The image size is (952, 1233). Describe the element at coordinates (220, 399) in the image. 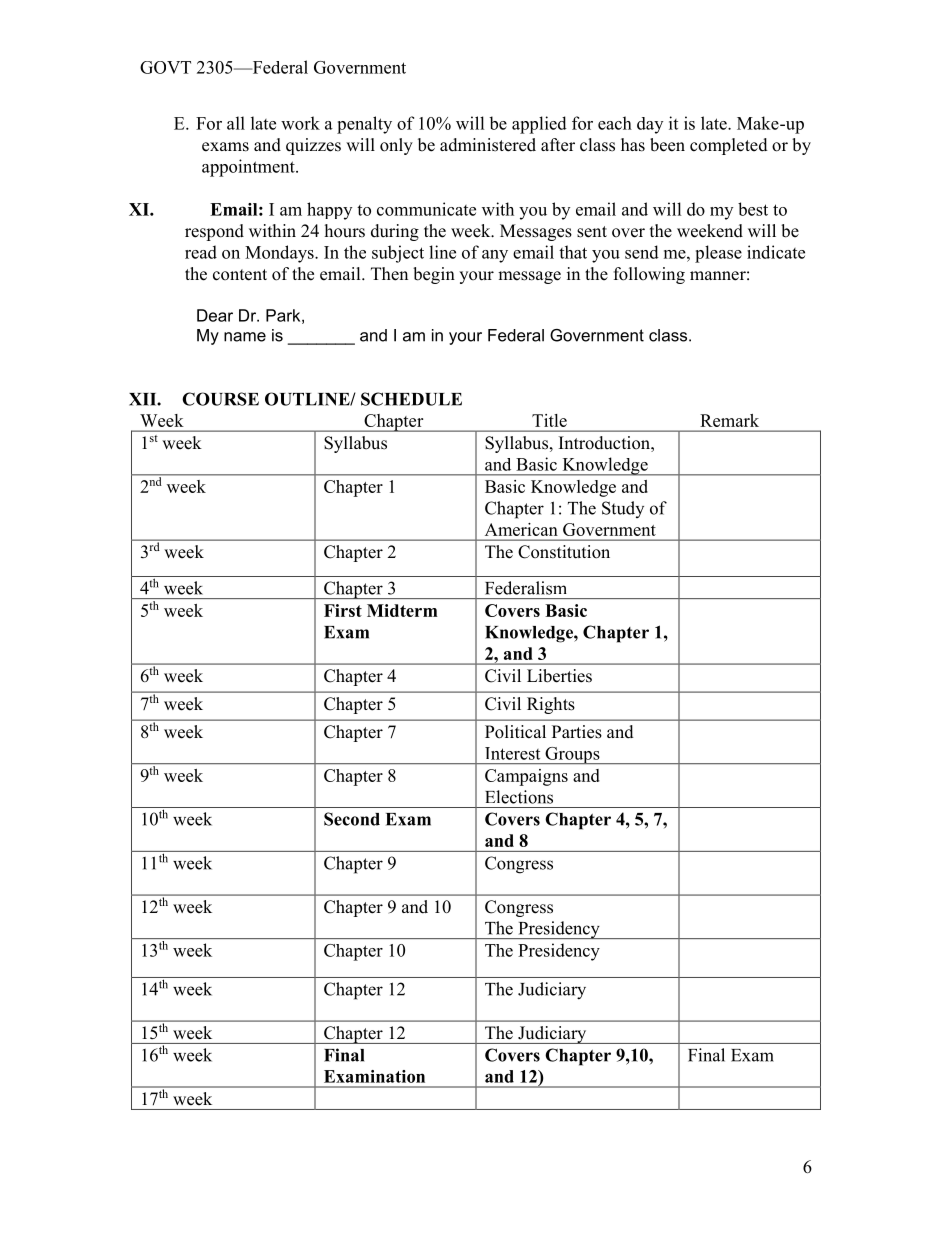

I see `COURSE` at that location.
